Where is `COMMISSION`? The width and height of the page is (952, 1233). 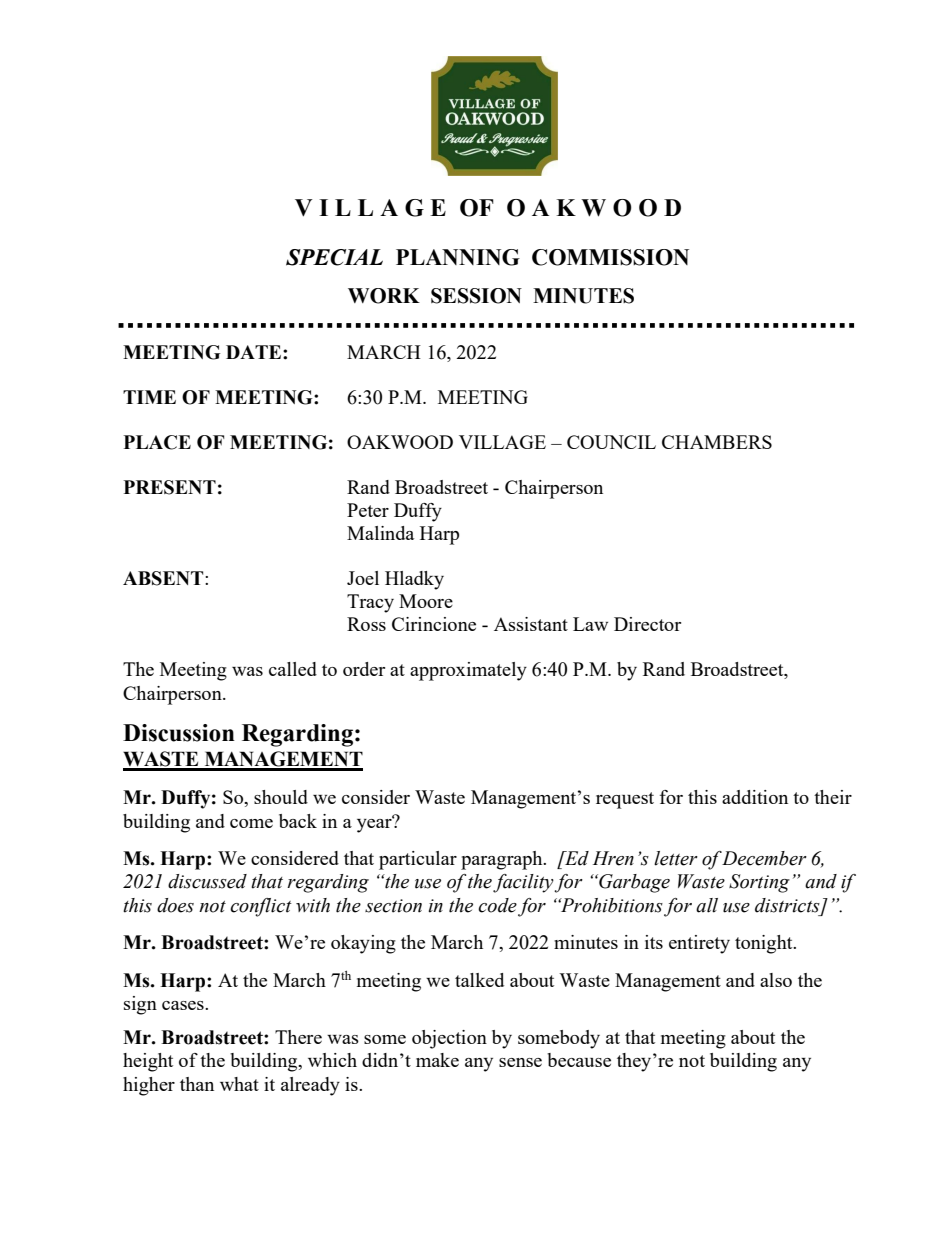
COMMISSION is located at coordinates (610, 257).
